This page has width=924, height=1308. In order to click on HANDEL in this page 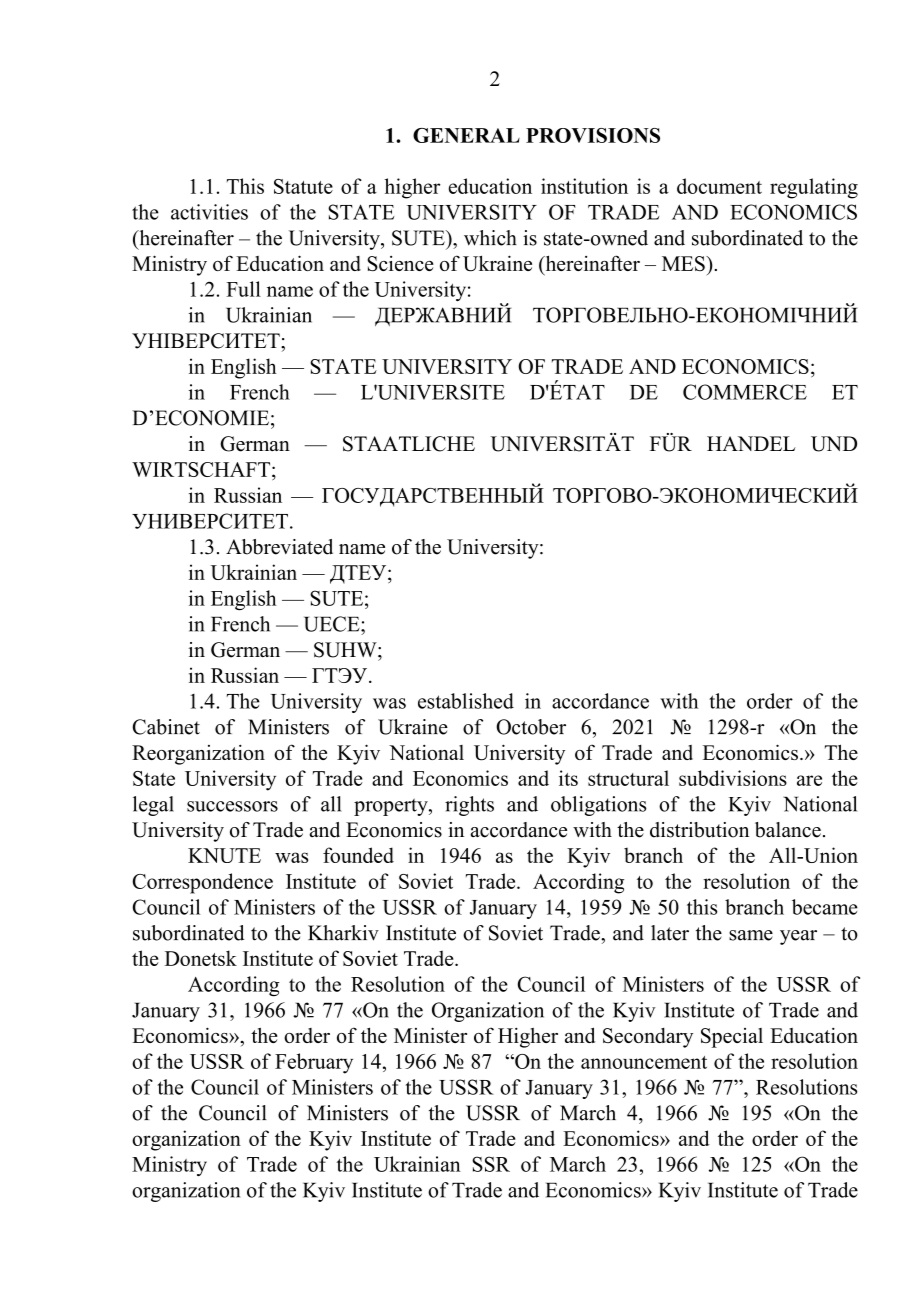, I will do `click(751, 443)`.
